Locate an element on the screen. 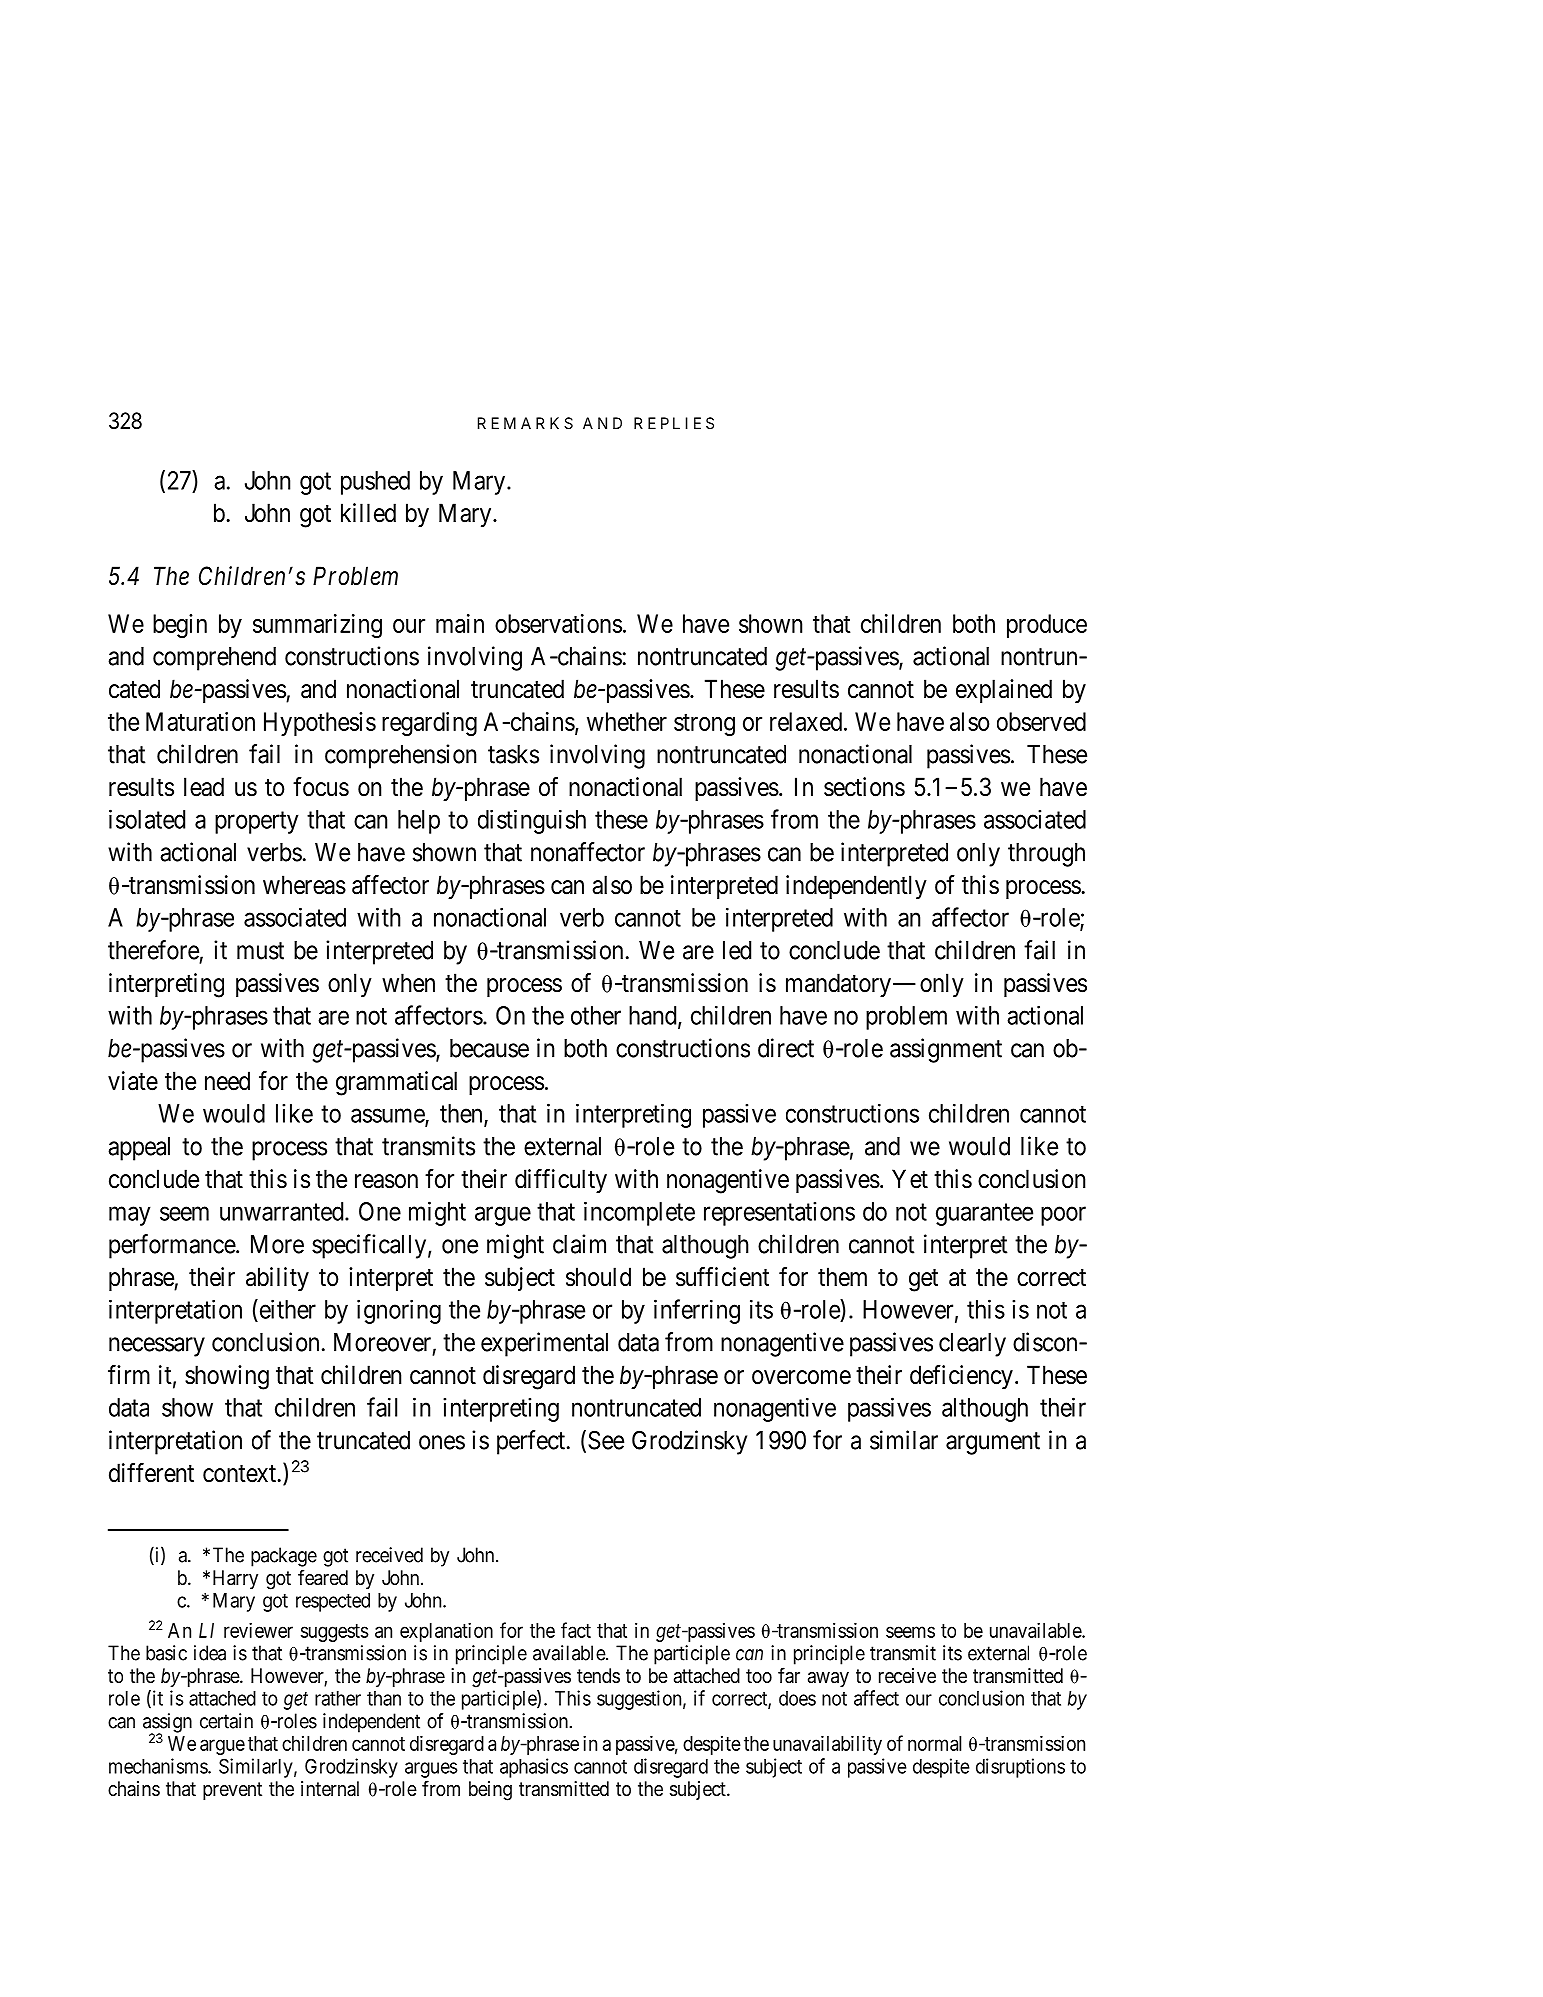 The image size is (1543, 1997). direct is located at coordinates (786, 1048).
